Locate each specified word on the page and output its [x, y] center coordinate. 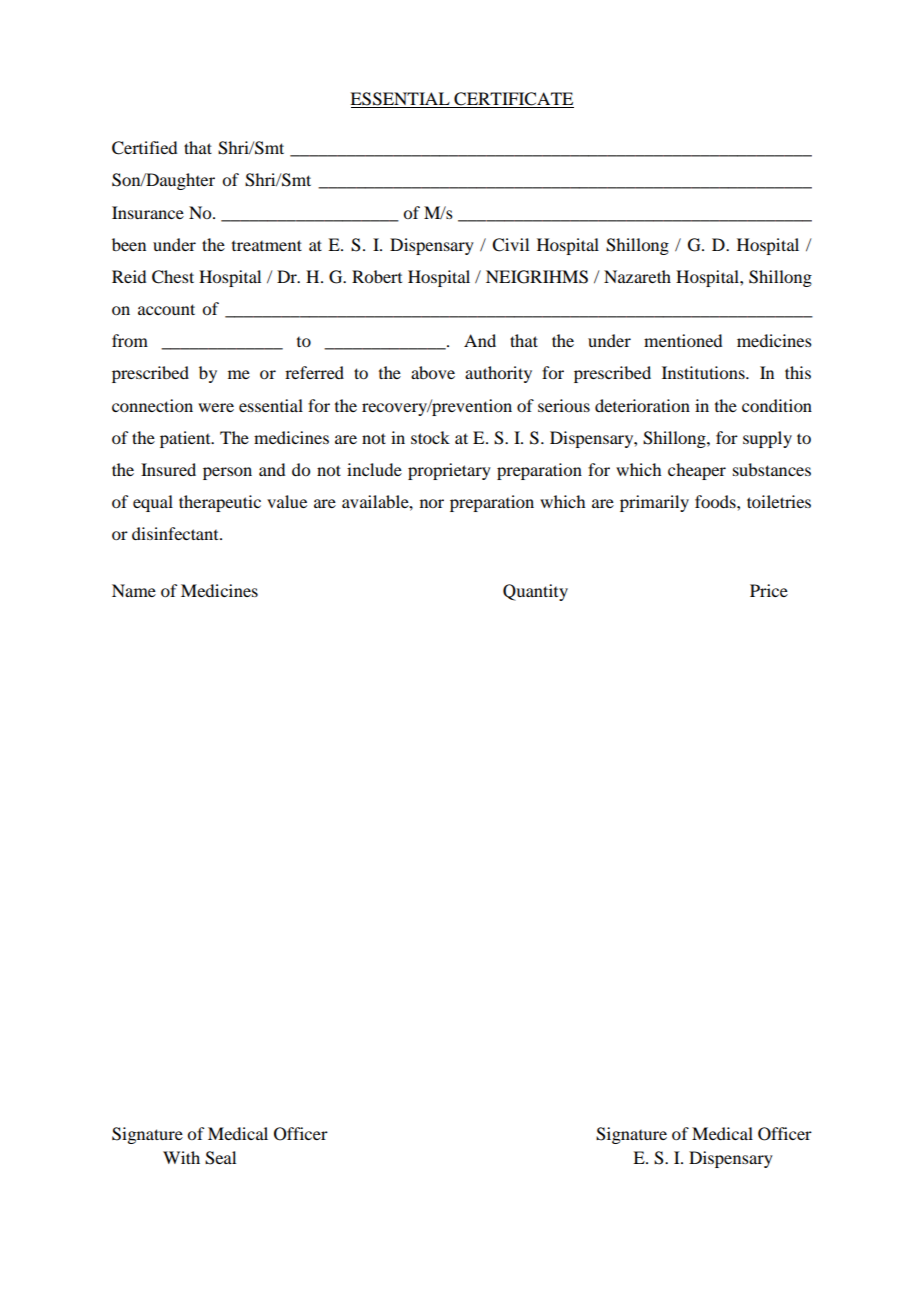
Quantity [535, 592]
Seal [220, 1158]
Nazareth [637, 276]
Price [769, 590]
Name [134, 590]
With [181, 1157]
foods [716, 501]
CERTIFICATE [513, 100]
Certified [144, 148]
